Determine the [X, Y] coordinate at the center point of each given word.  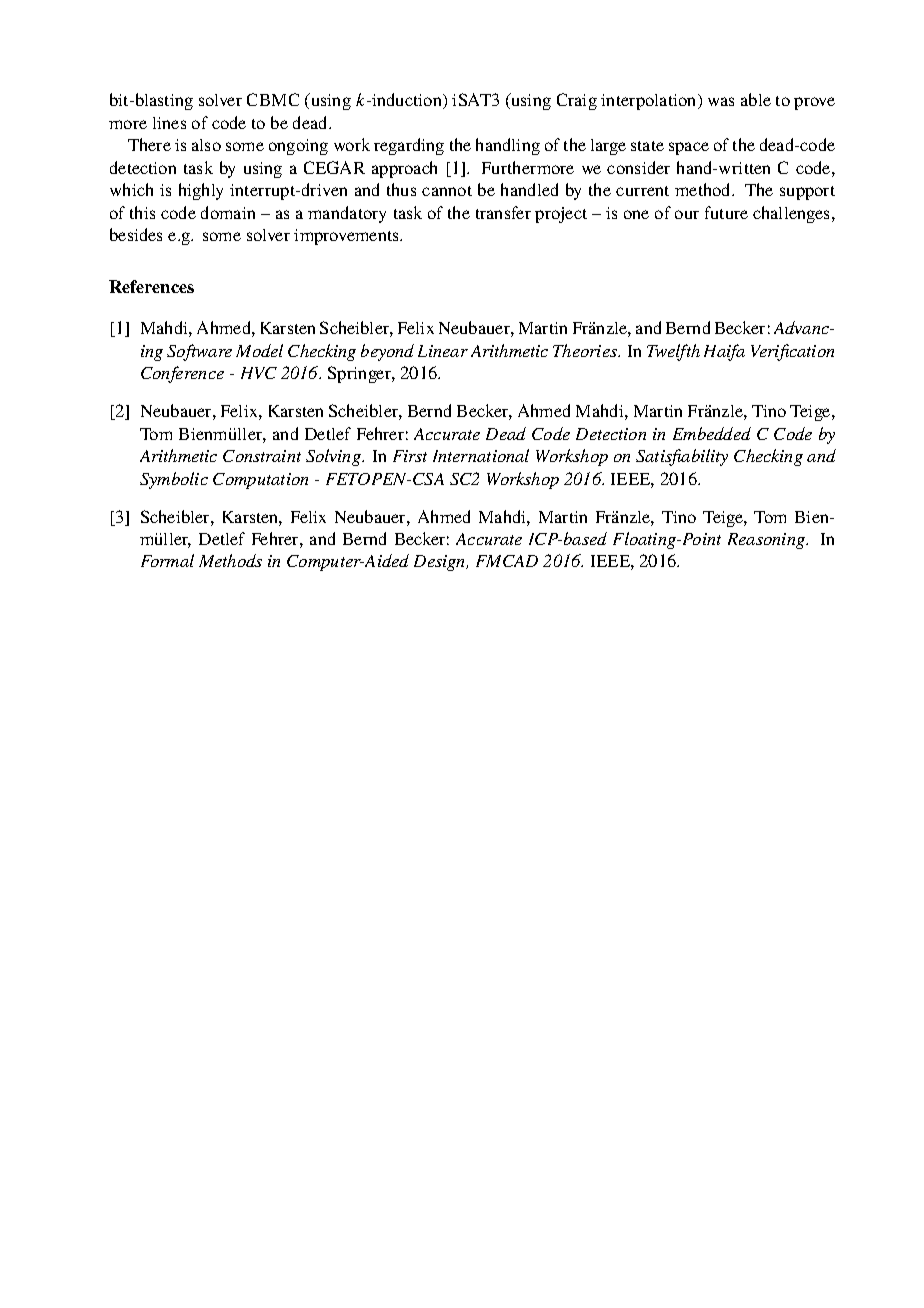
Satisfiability [682, 457]
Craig [577, 101]
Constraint [262, 456]
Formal [167, 560]
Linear [443, 351]
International [481, 455]
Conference [182, 374]
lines [169, 123]
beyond [387, 352]
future [726, 212]
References [151, 286]
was [721, 101]
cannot [447, 191]
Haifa [724, 352]
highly [201, 191]
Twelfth [673, 352]
